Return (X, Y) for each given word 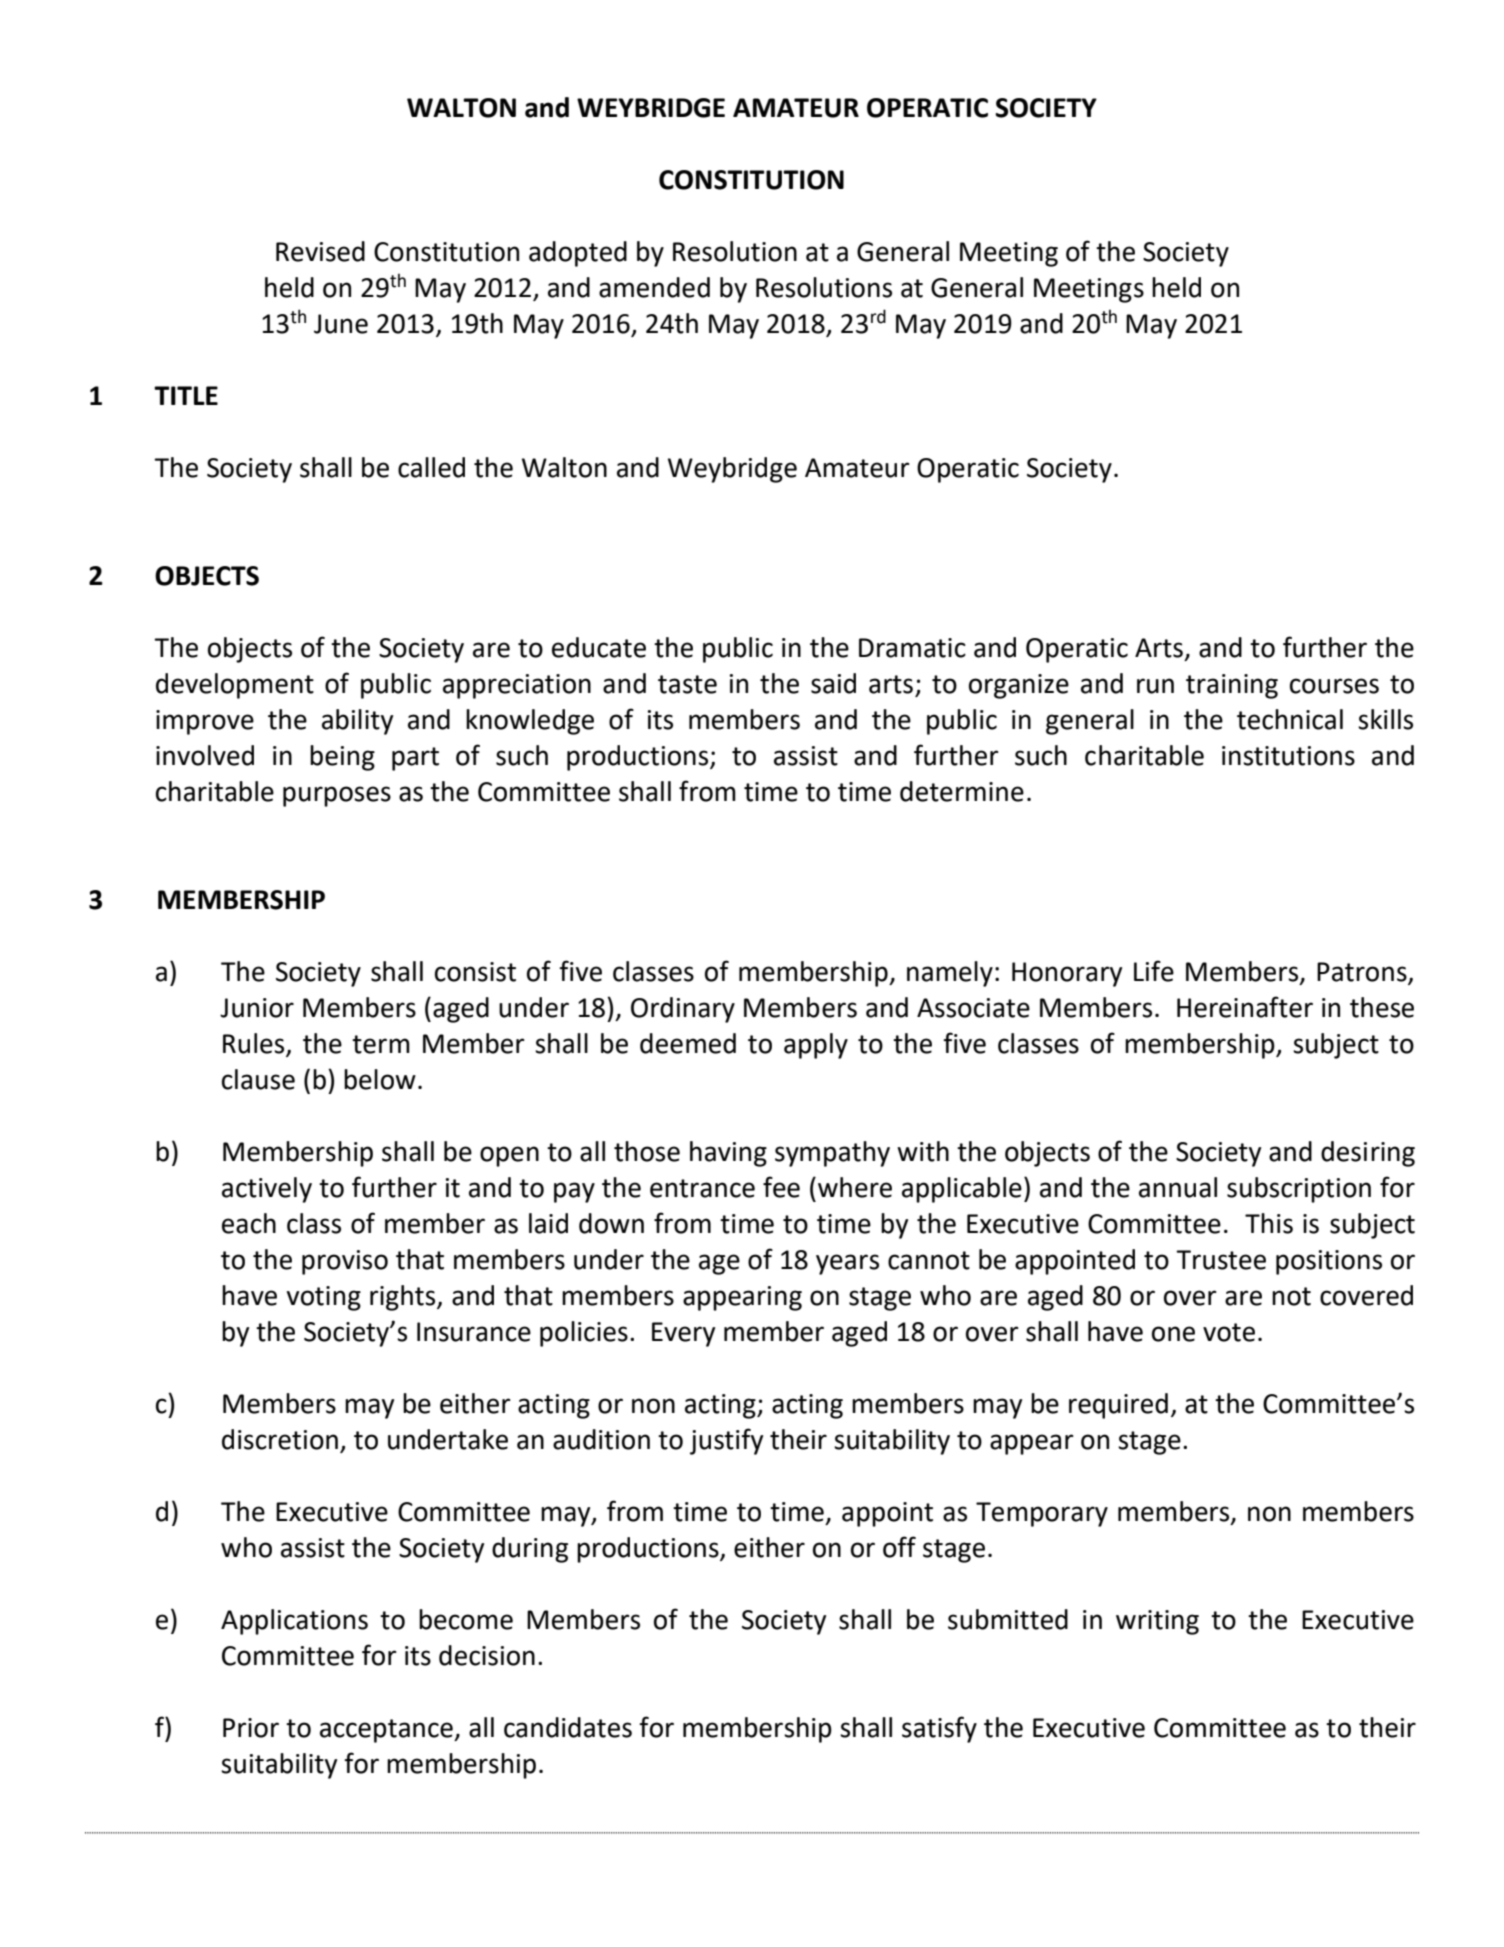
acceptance (387, 1731)
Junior (257, 1008)
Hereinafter (1245, 1007)
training (1232, 686)
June (341, 324)
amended (654, 287)
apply (816, 1046)
